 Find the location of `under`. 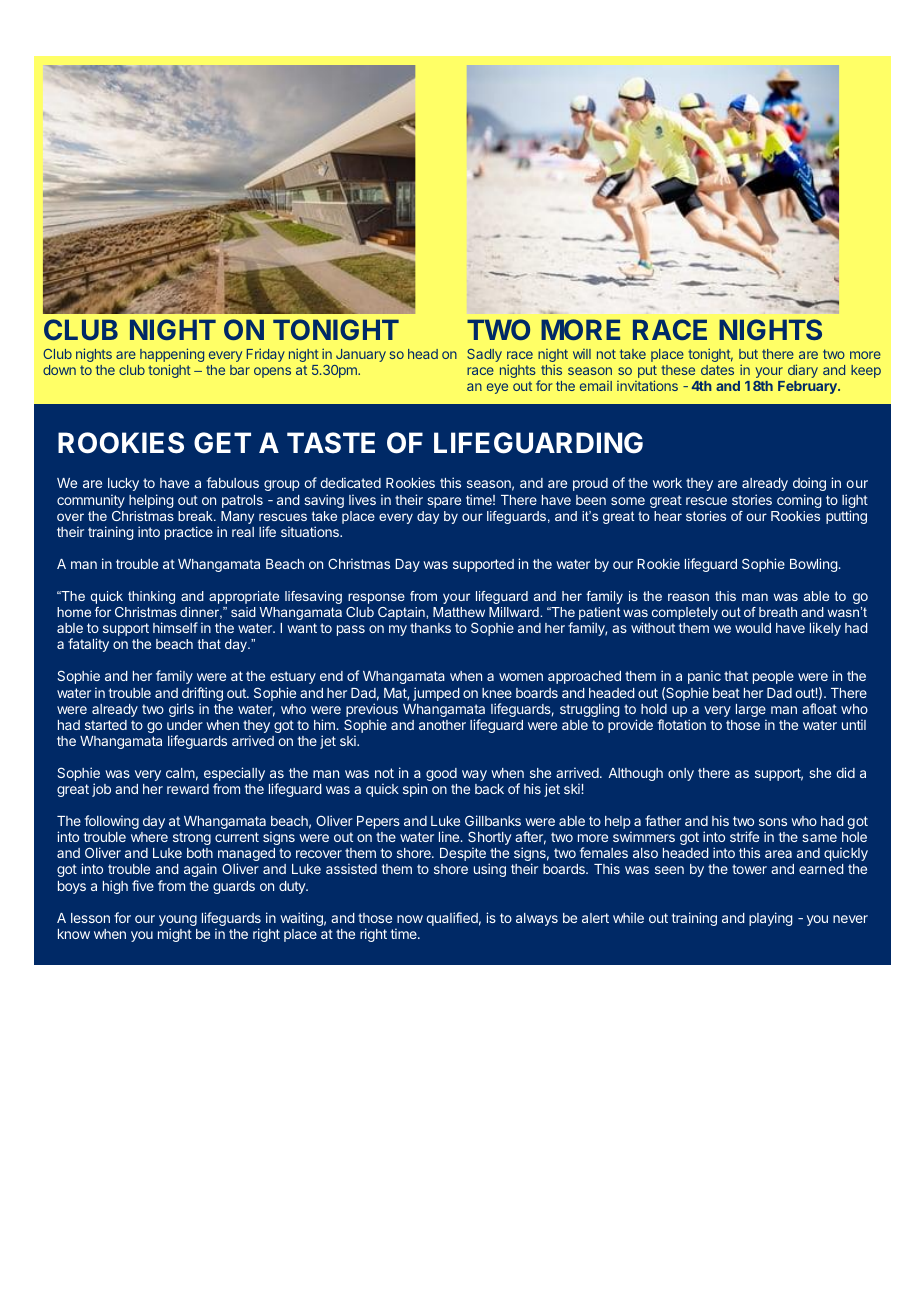

under is located at coordinates (185, 725).
